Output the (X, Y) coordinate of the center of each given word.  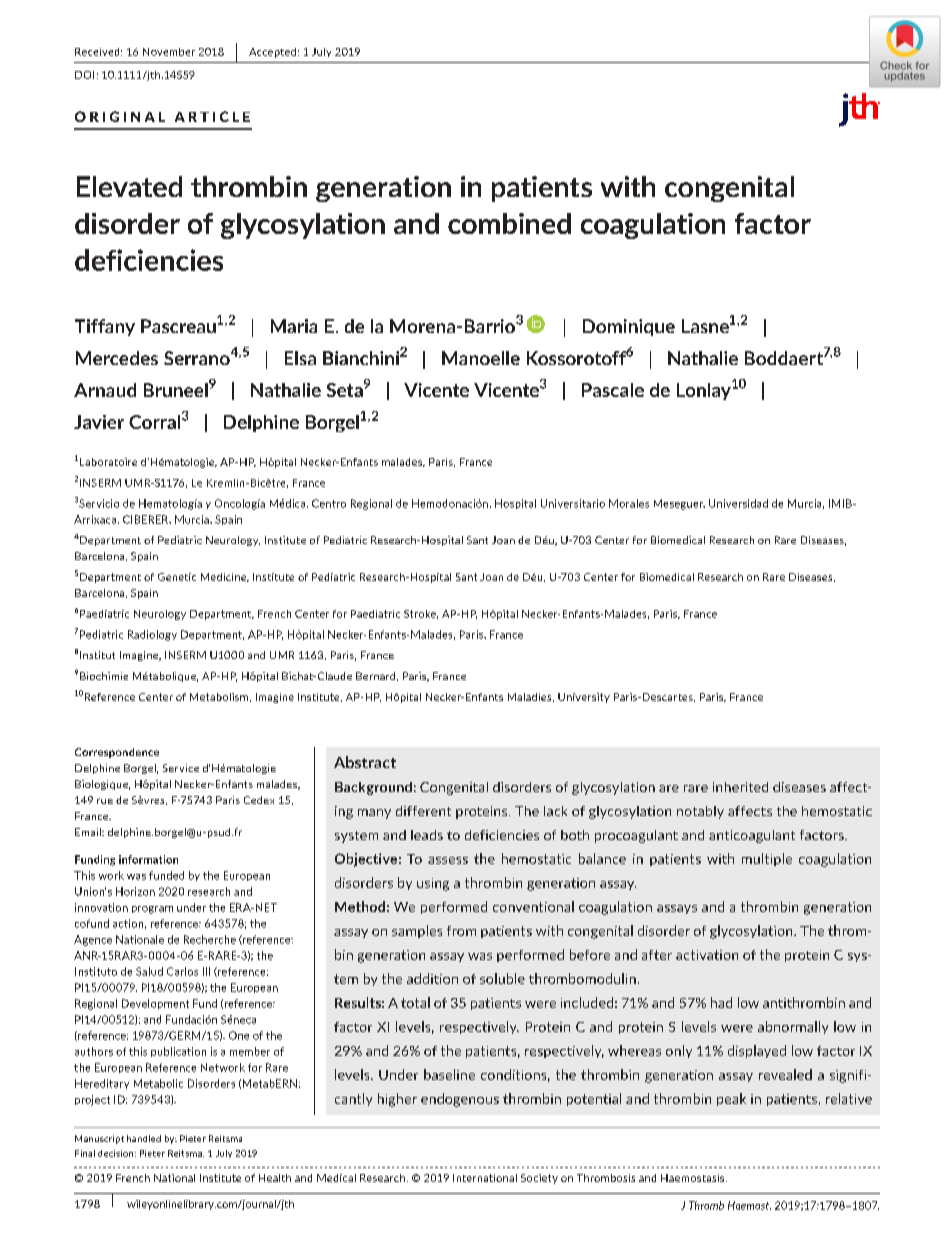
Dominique (629, 327)
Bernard (377, 676)
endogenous (460, 1100)
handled (144, 1138)
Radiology (152, 635)
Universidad (738, 503)
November (169, 52)
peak (731, 1099)
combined (509, 223)
